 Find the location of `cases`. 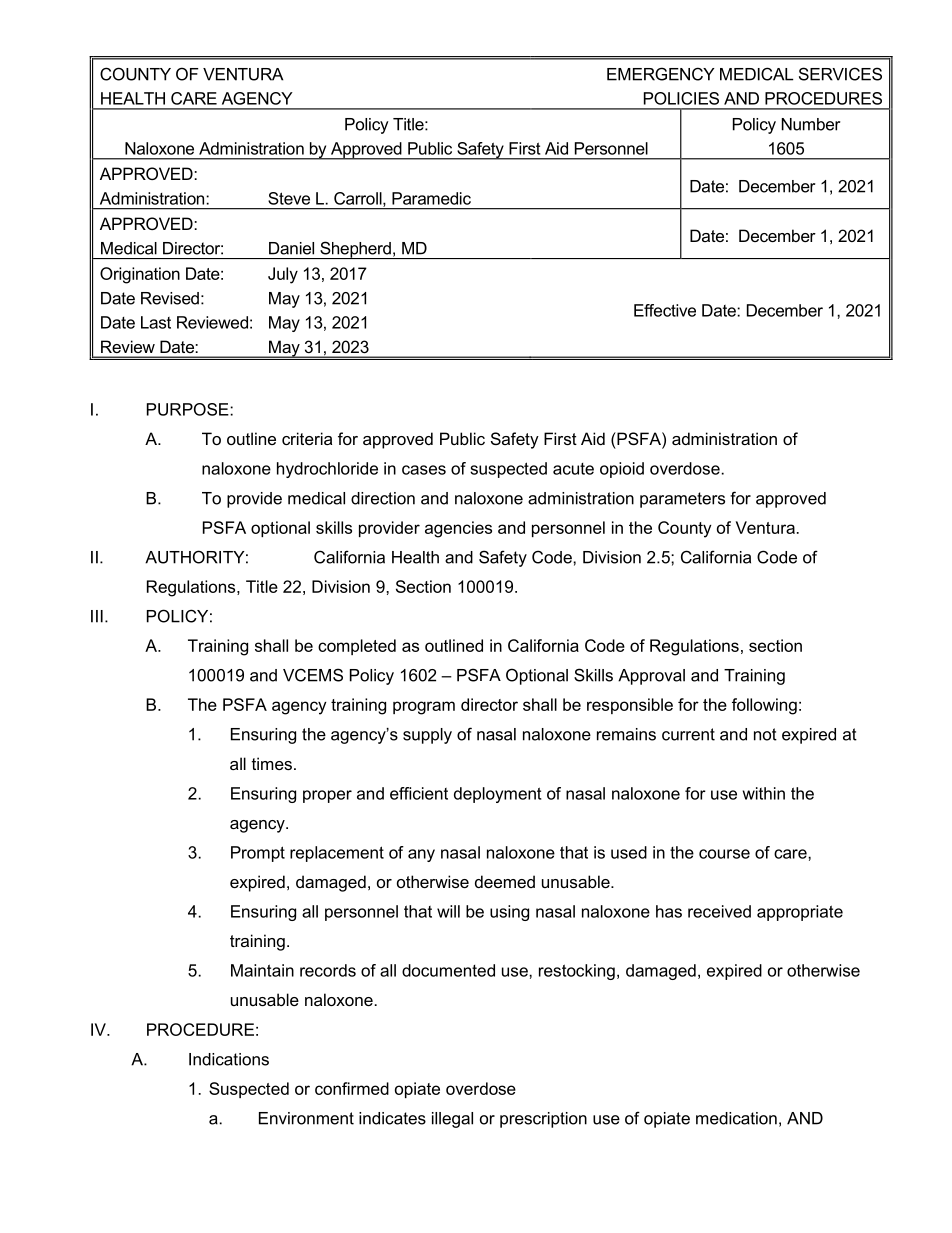

cases is located at coordinates (424, 470).
